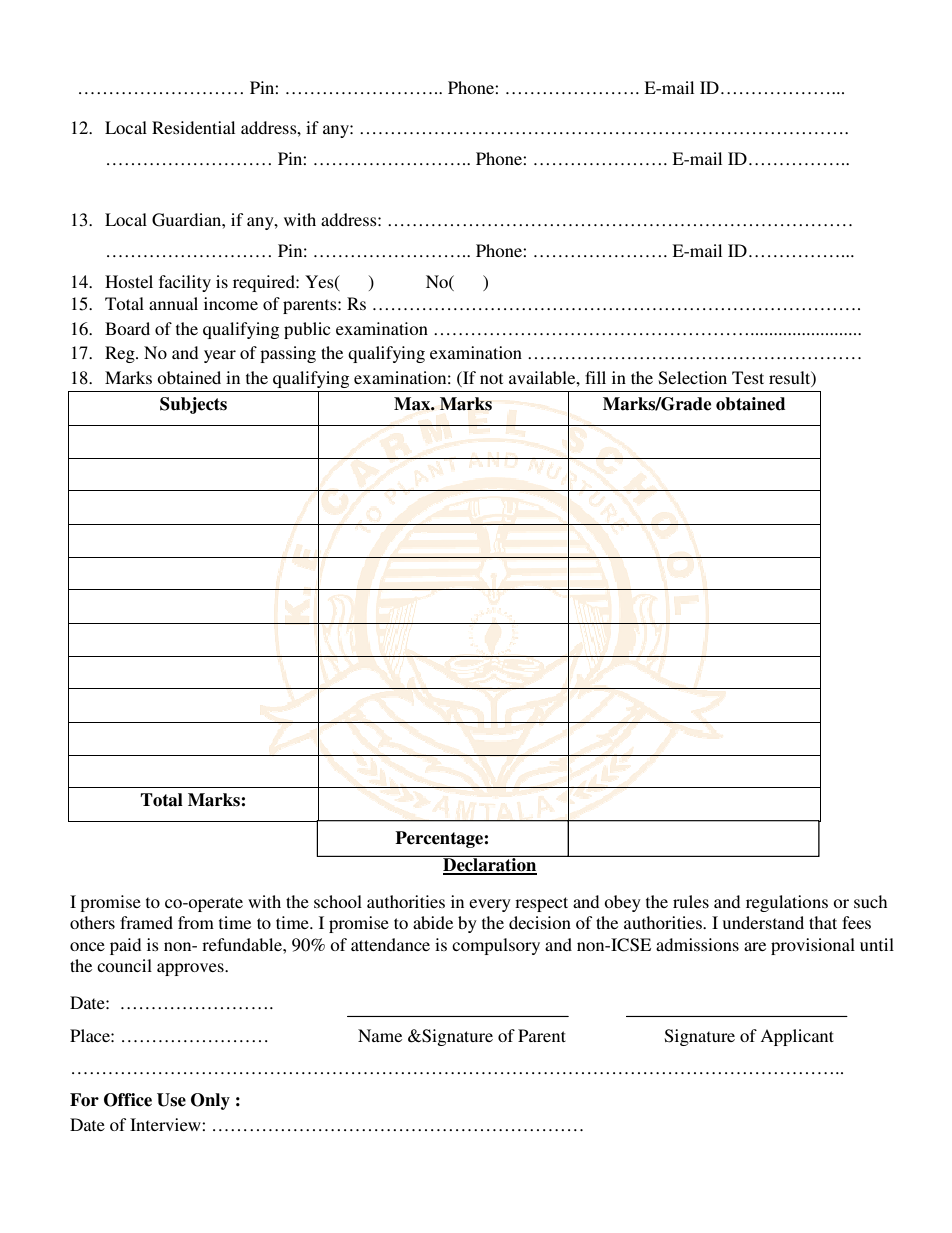 Image resolution: width=952 pixels, height=1233 pixels. I want to click on Name, so click(380, 1035).
